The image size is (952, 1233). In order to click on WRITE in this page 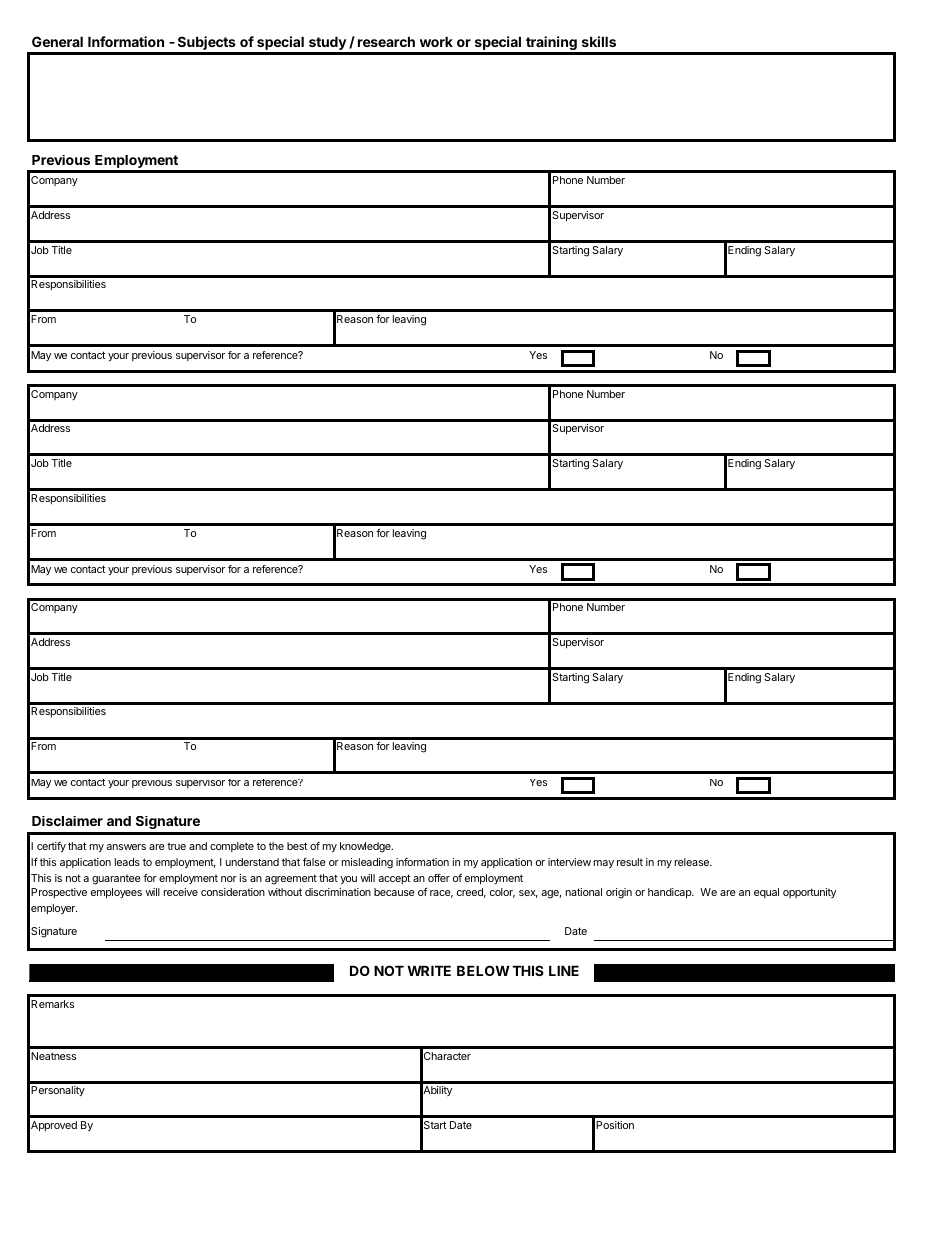, I will do `click(429, 970)`.
